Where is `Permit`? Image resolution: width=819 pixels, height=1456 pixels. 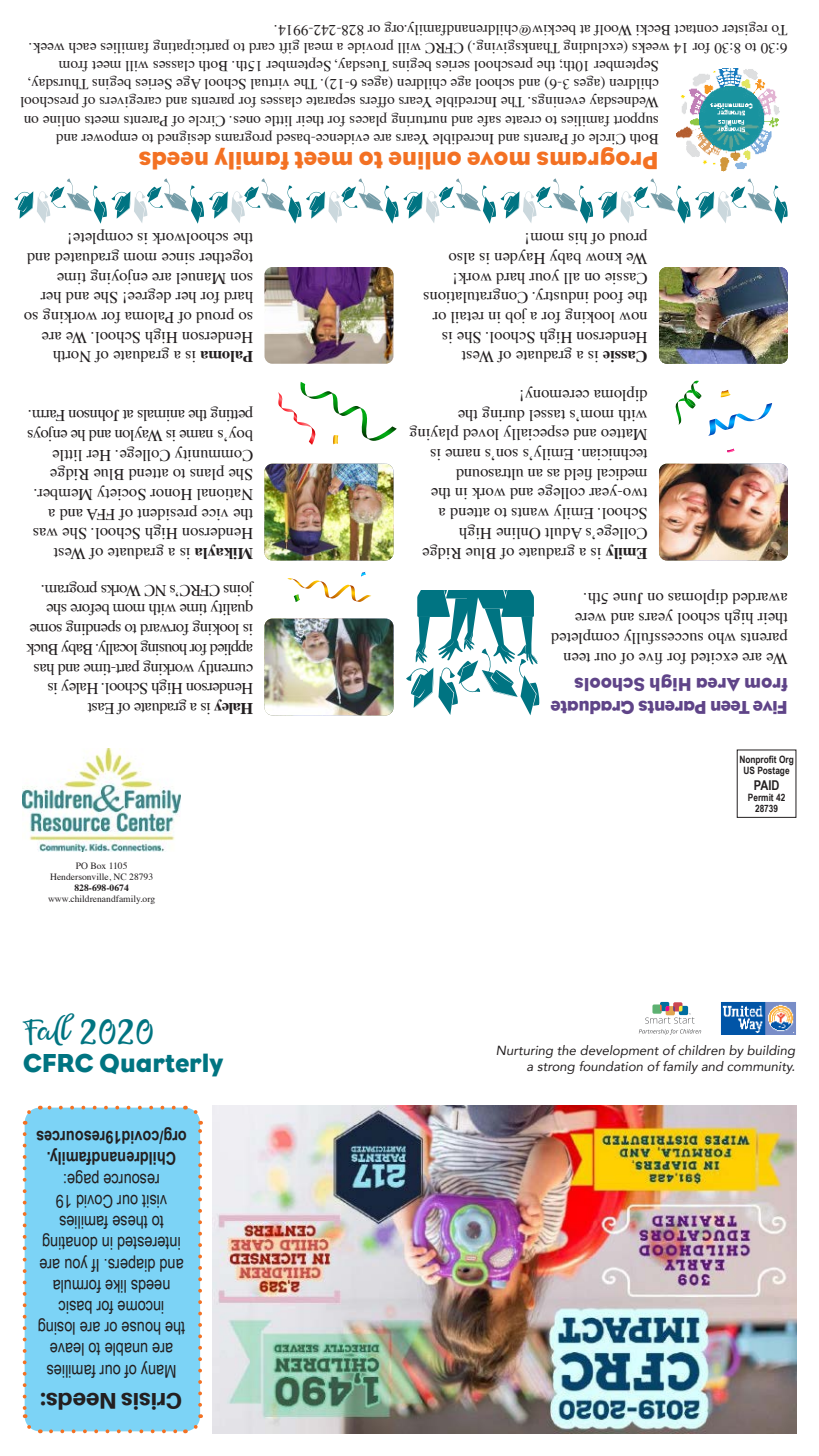
Permit is located at coordinates (761, 797).
